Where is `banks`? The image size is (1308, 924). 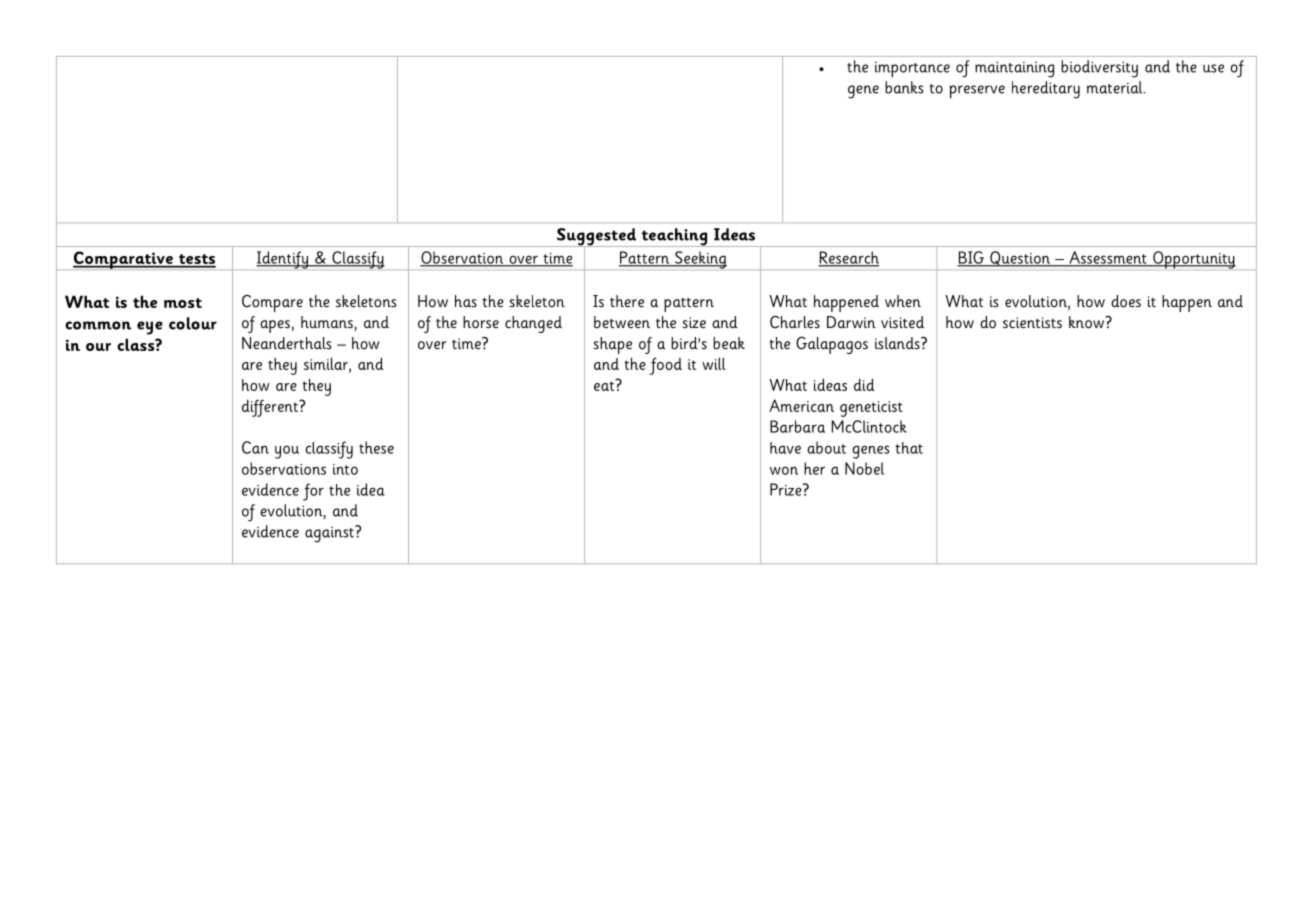 banks is located at coordinates (904, 87).
